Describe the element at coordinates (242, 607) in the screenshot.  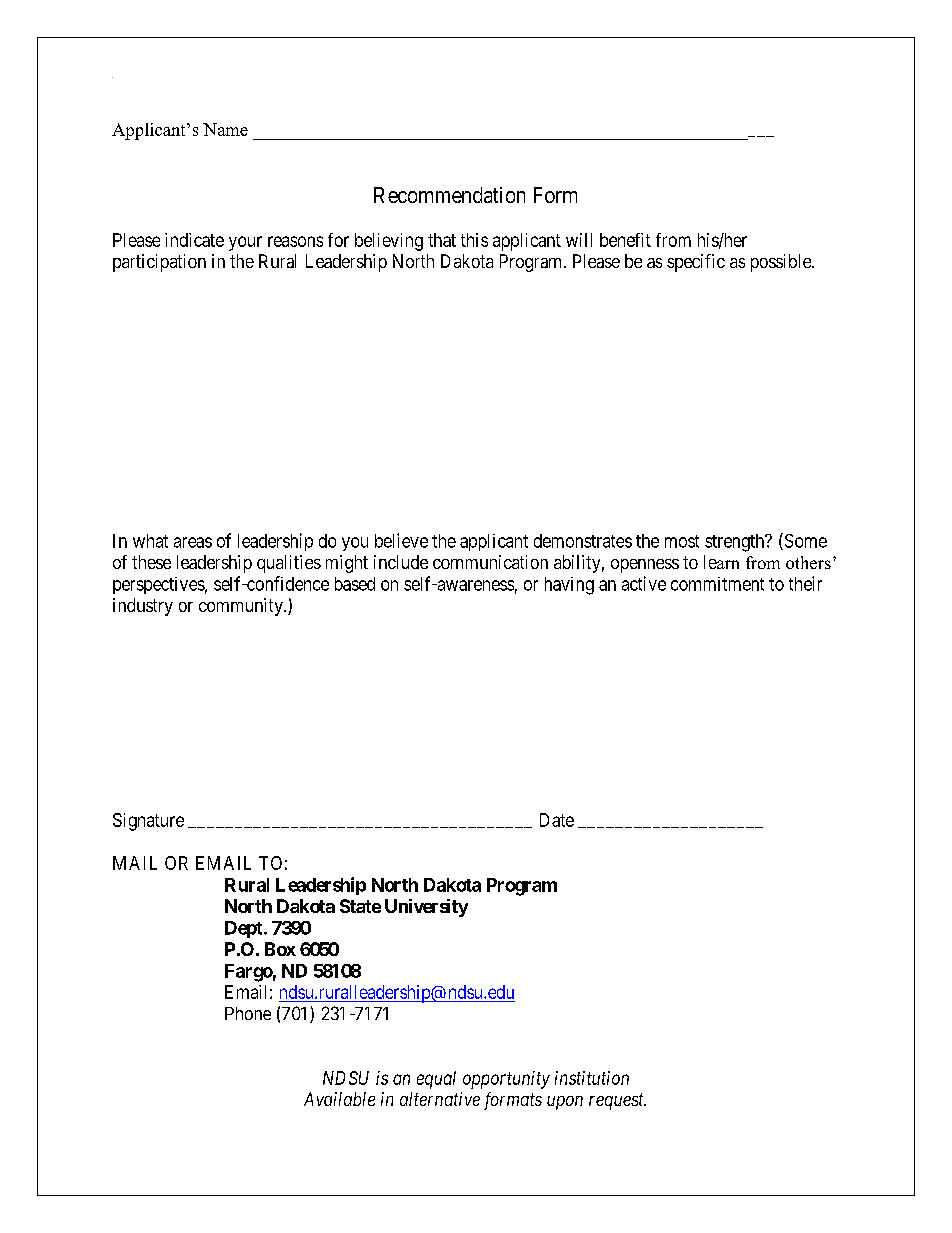
I see `community` at that location.
